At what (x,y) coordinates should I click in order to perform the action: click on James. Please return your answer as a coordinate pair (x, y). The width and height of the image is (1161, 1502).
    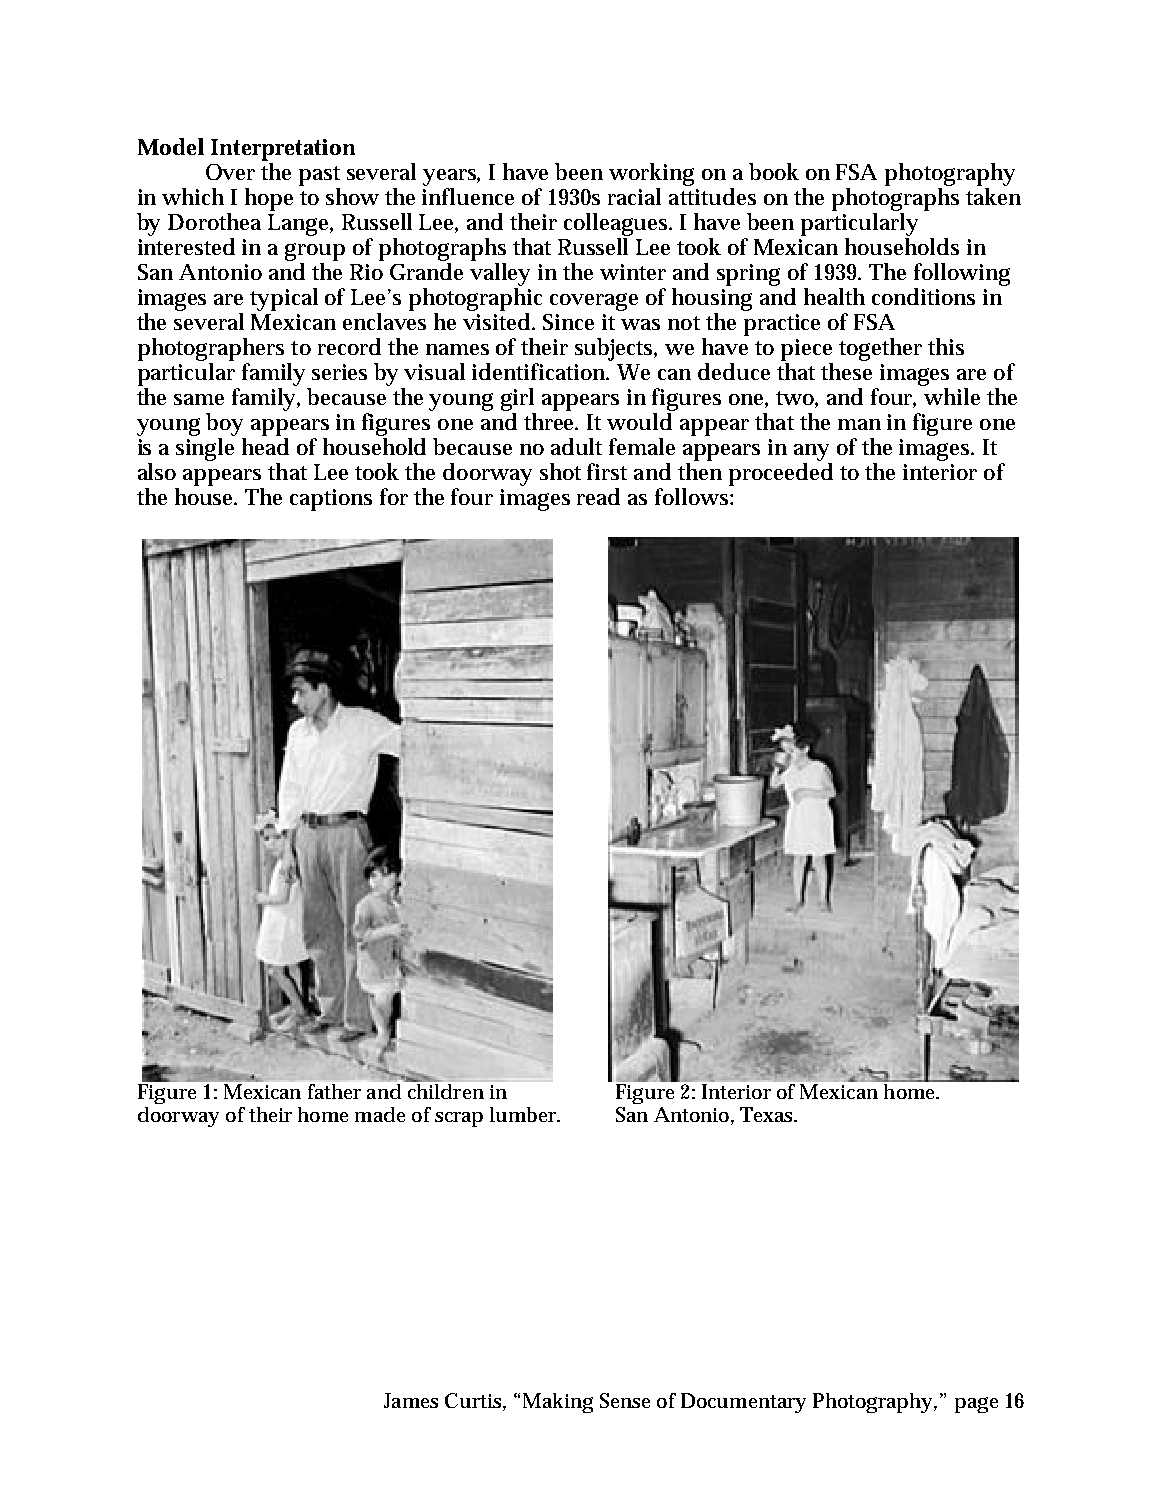
    Looking at the image, I should click on (411, 1400).
